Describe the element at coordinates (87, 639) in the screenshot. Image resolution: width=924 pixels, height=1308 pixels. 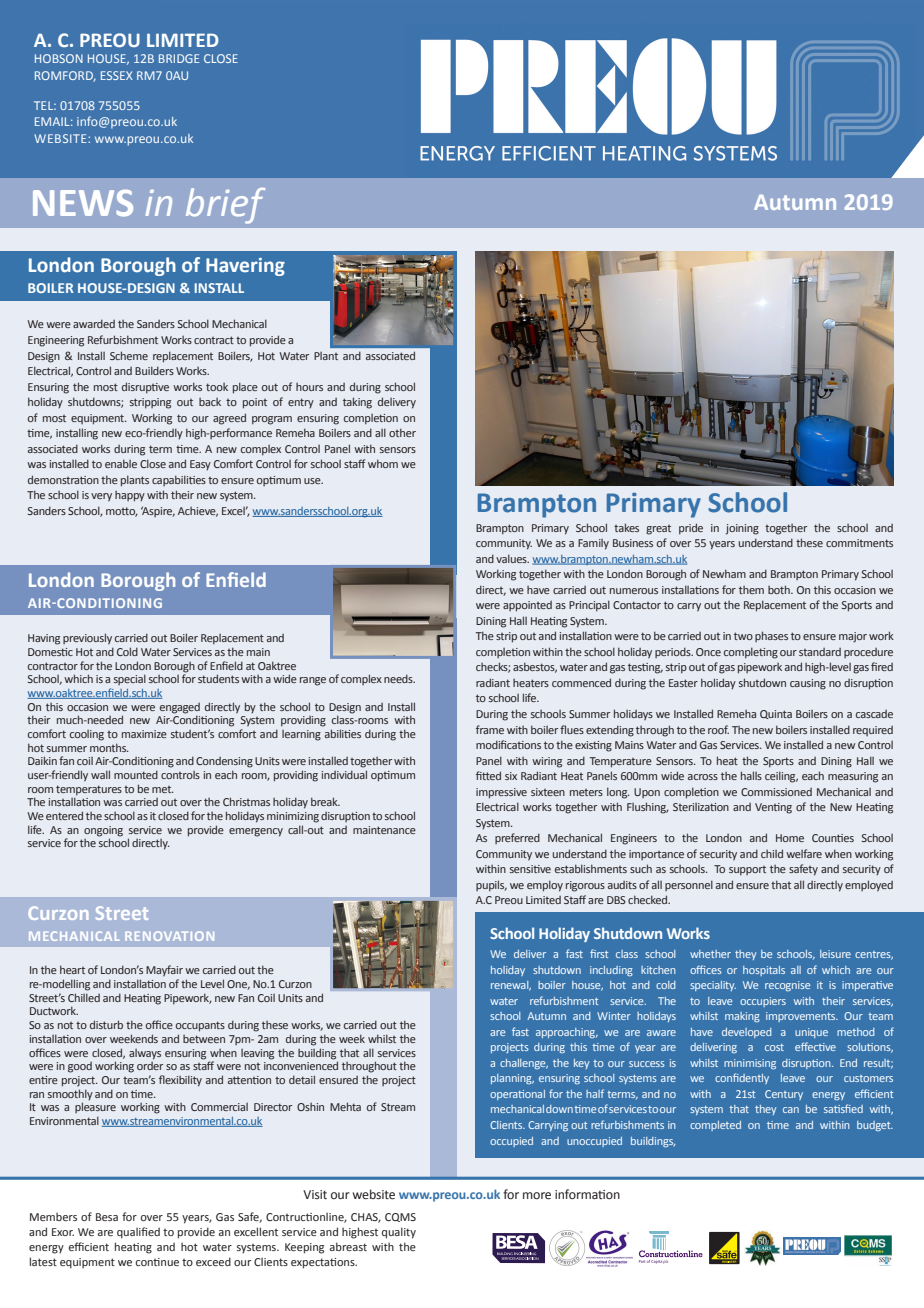
I see `previously` at that location.
